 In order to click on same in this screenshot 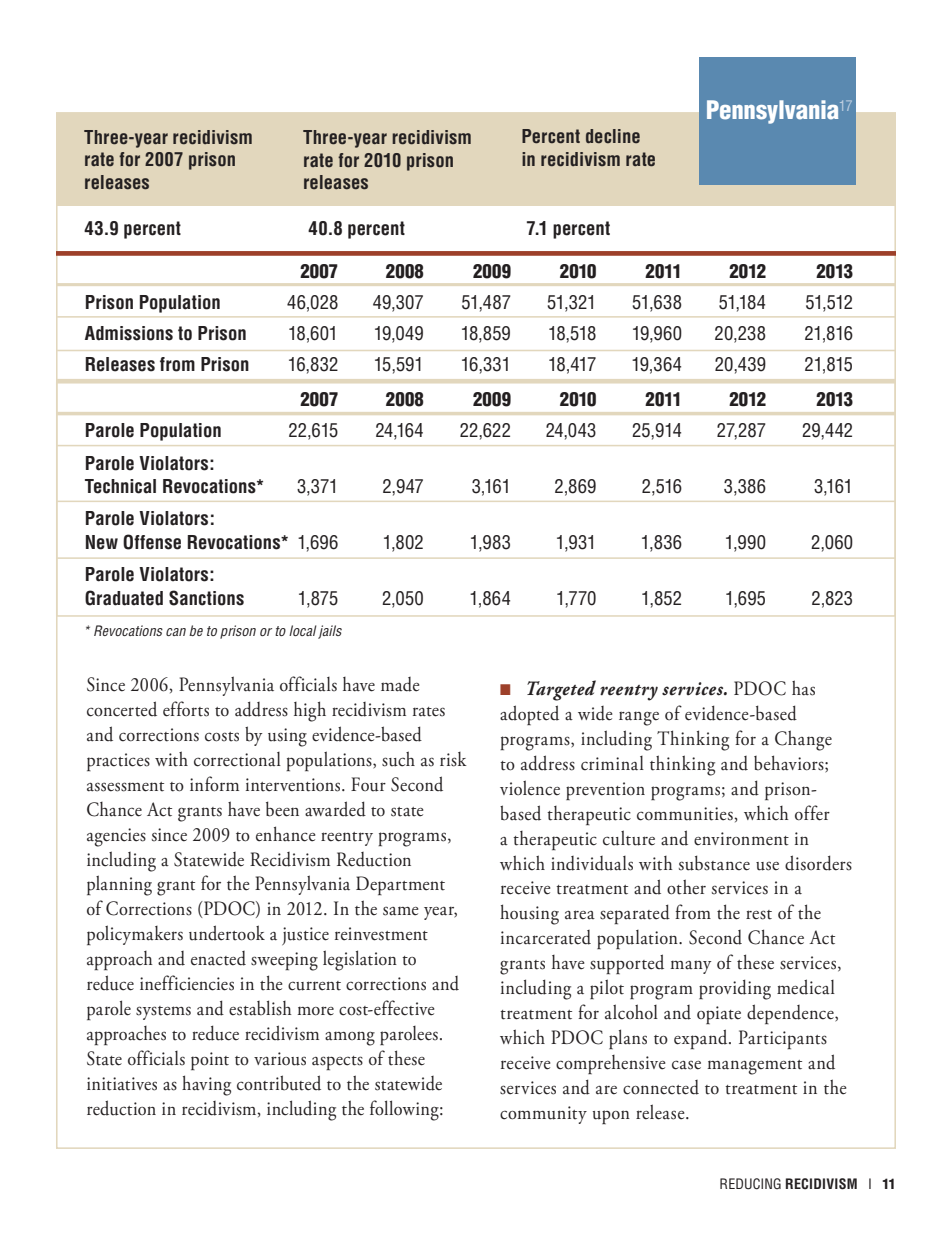, I will do `click(400, 911)`.
